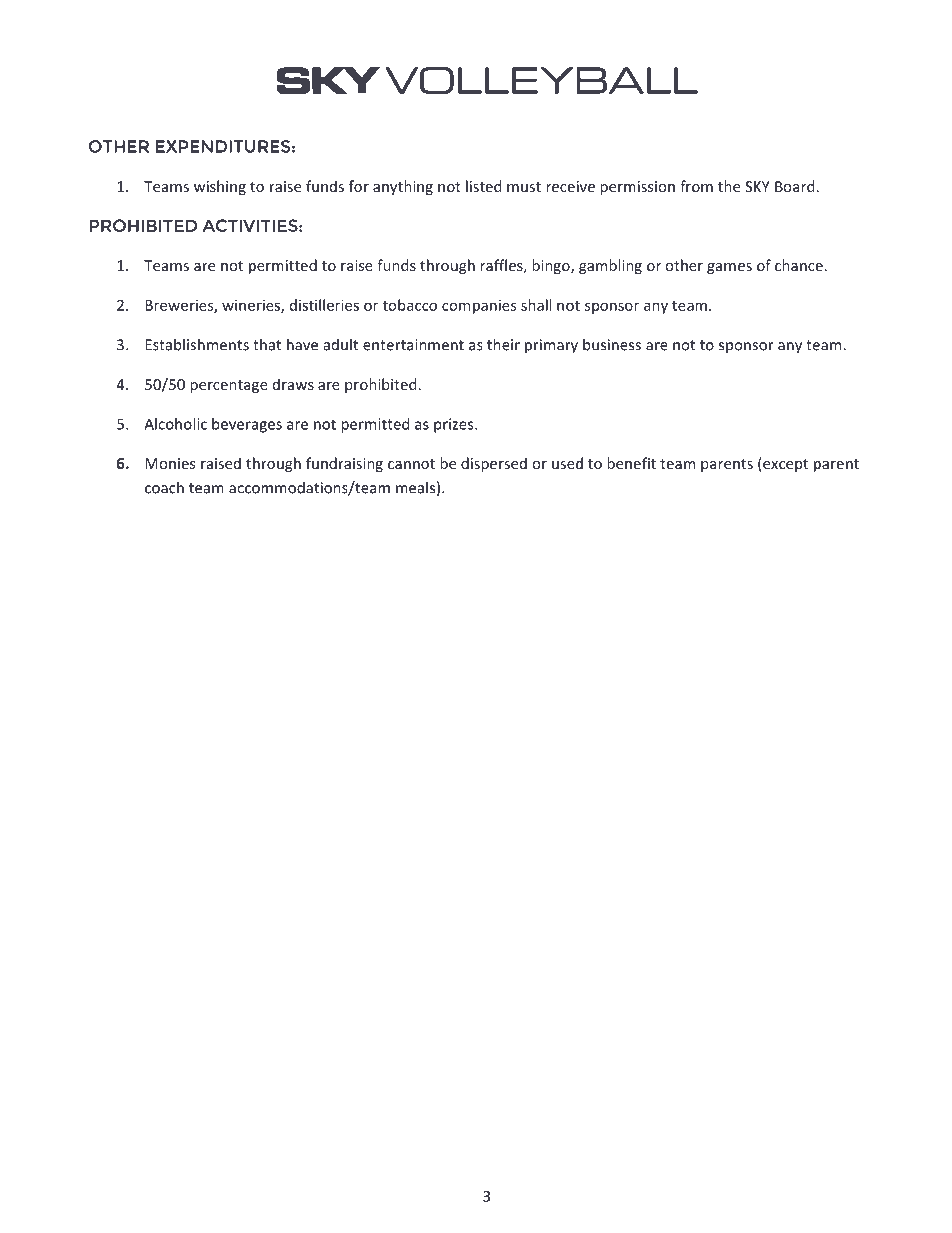 Image resolution: width=952 pixels, height=1233 pixels. Describe the element at coordinates (164, 487) in the image. I see `coach` at that location.
